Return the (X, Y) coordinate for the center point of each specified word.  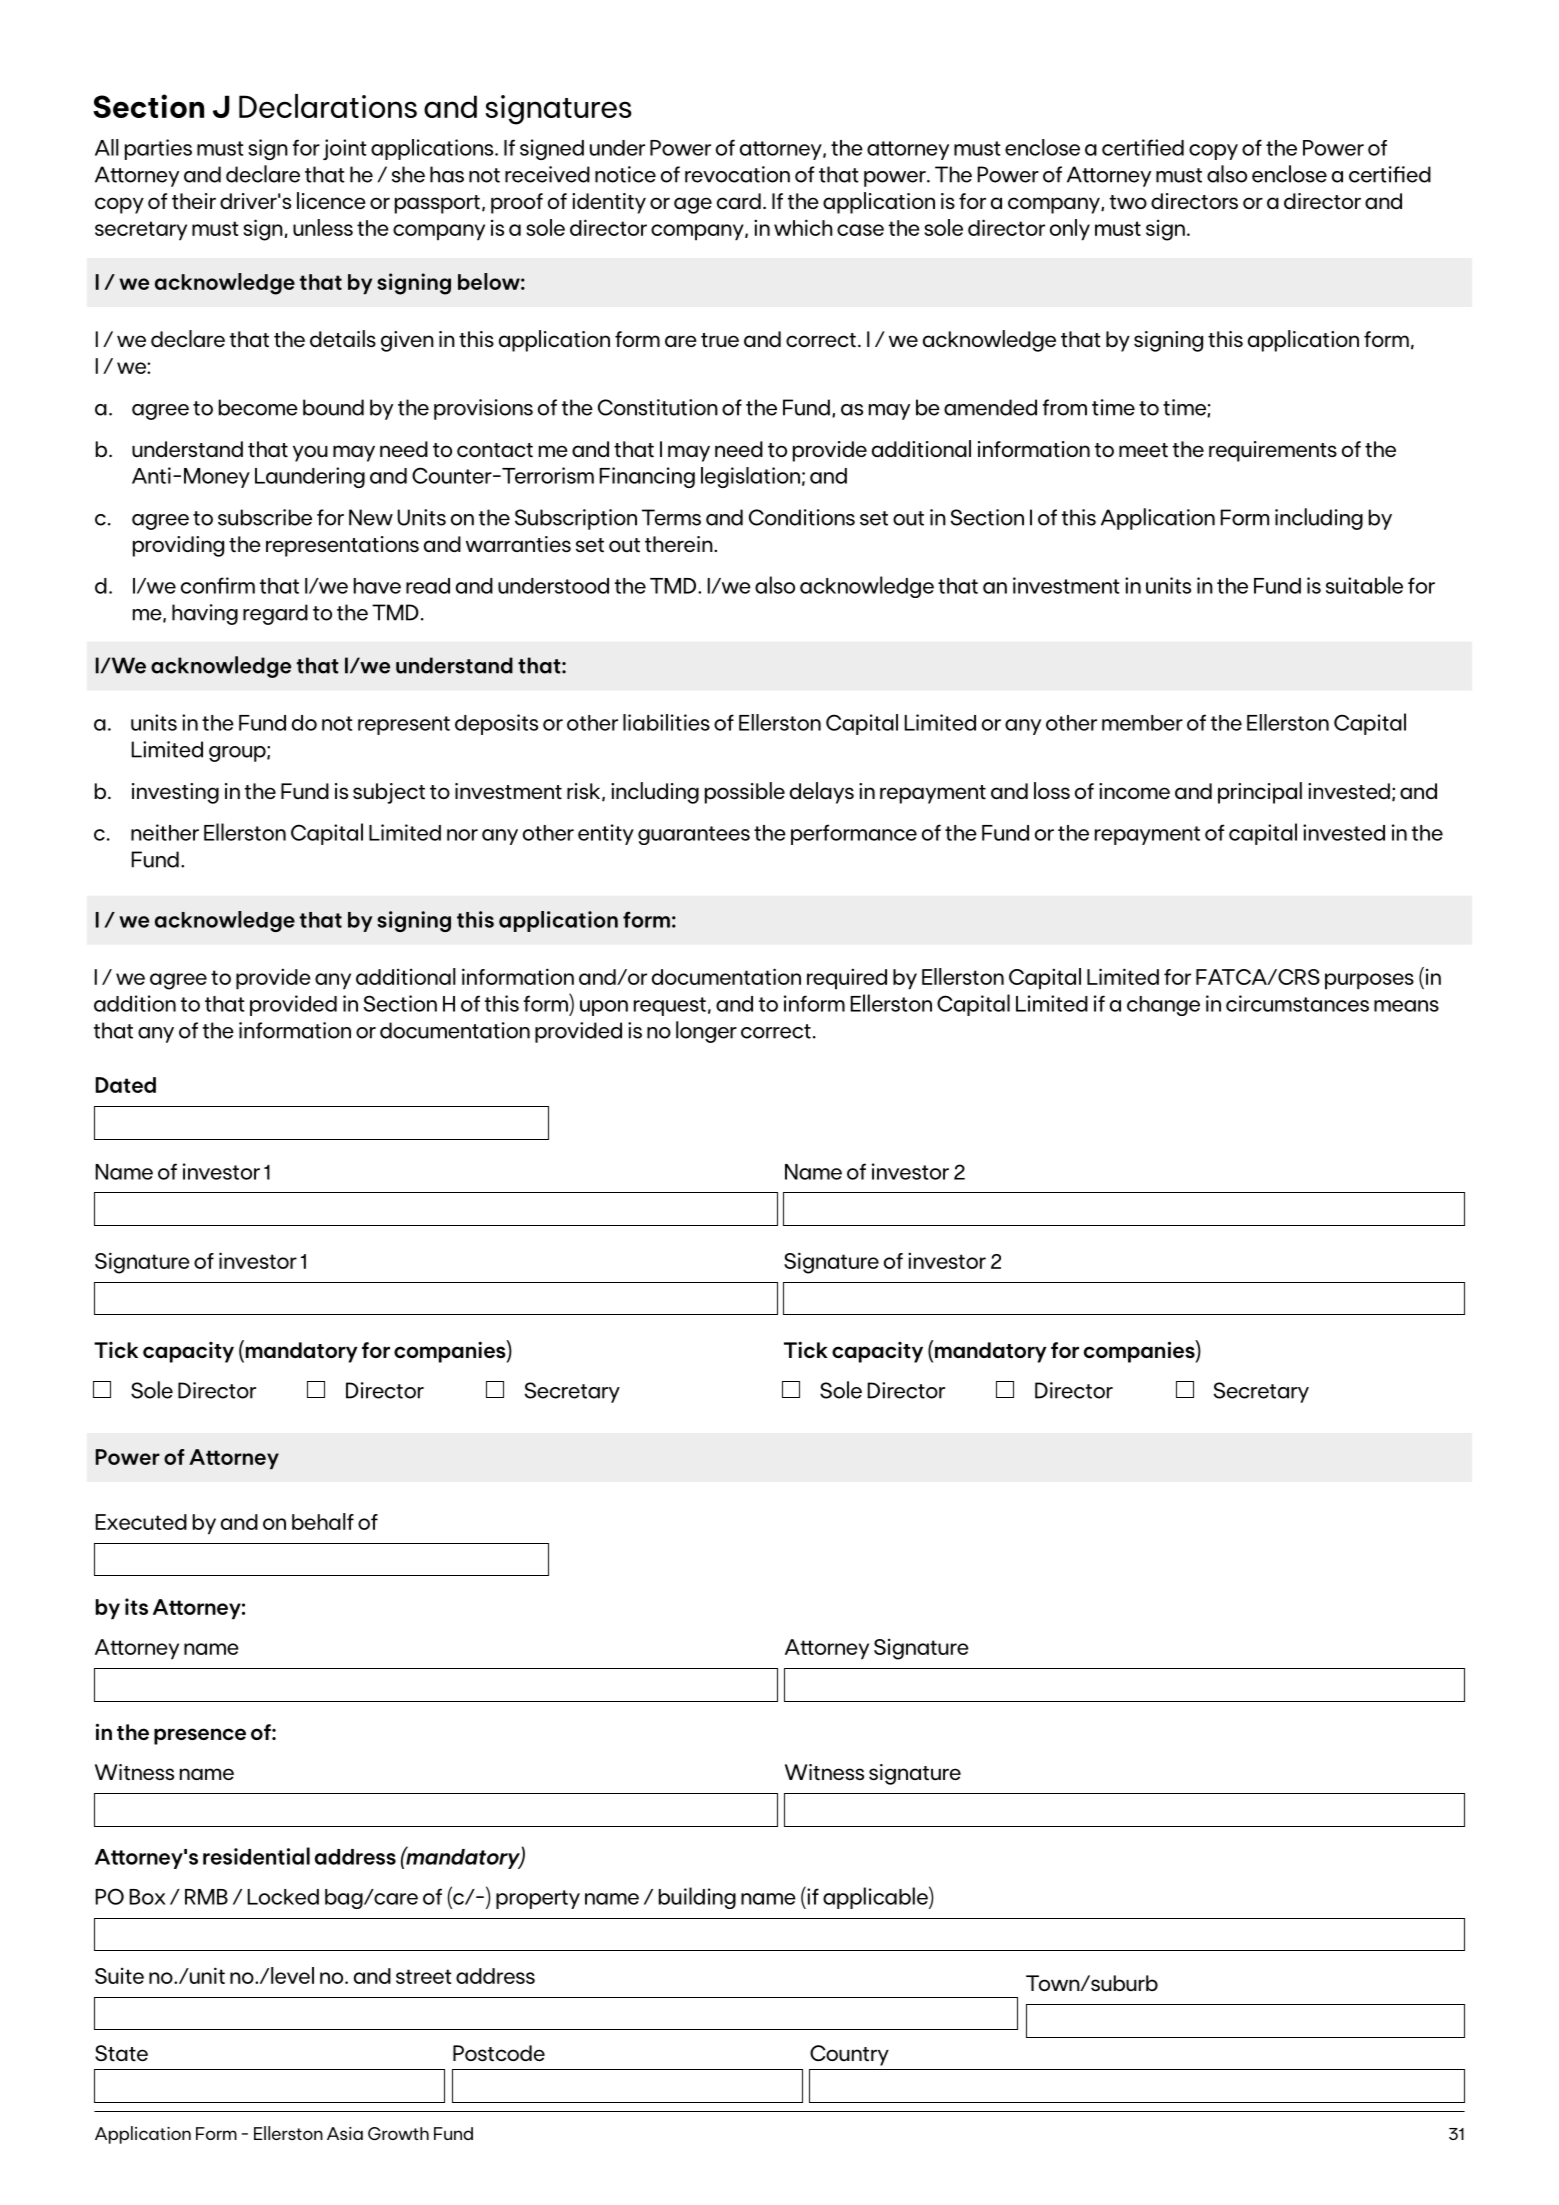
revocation (737, 174)
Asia (345, 2133)
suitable (1364, 585)
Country (849, 2055)
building (697, 1898)
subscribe (265, 517)
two (1128, 202)
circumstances (1297, 1003)
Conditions (802, 517)
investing (175, 793)
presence (200, 1736)
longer (706, 1032)
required (847, 979)
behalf (323, 1521)
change (1163, 1006)
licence (331, 200)
